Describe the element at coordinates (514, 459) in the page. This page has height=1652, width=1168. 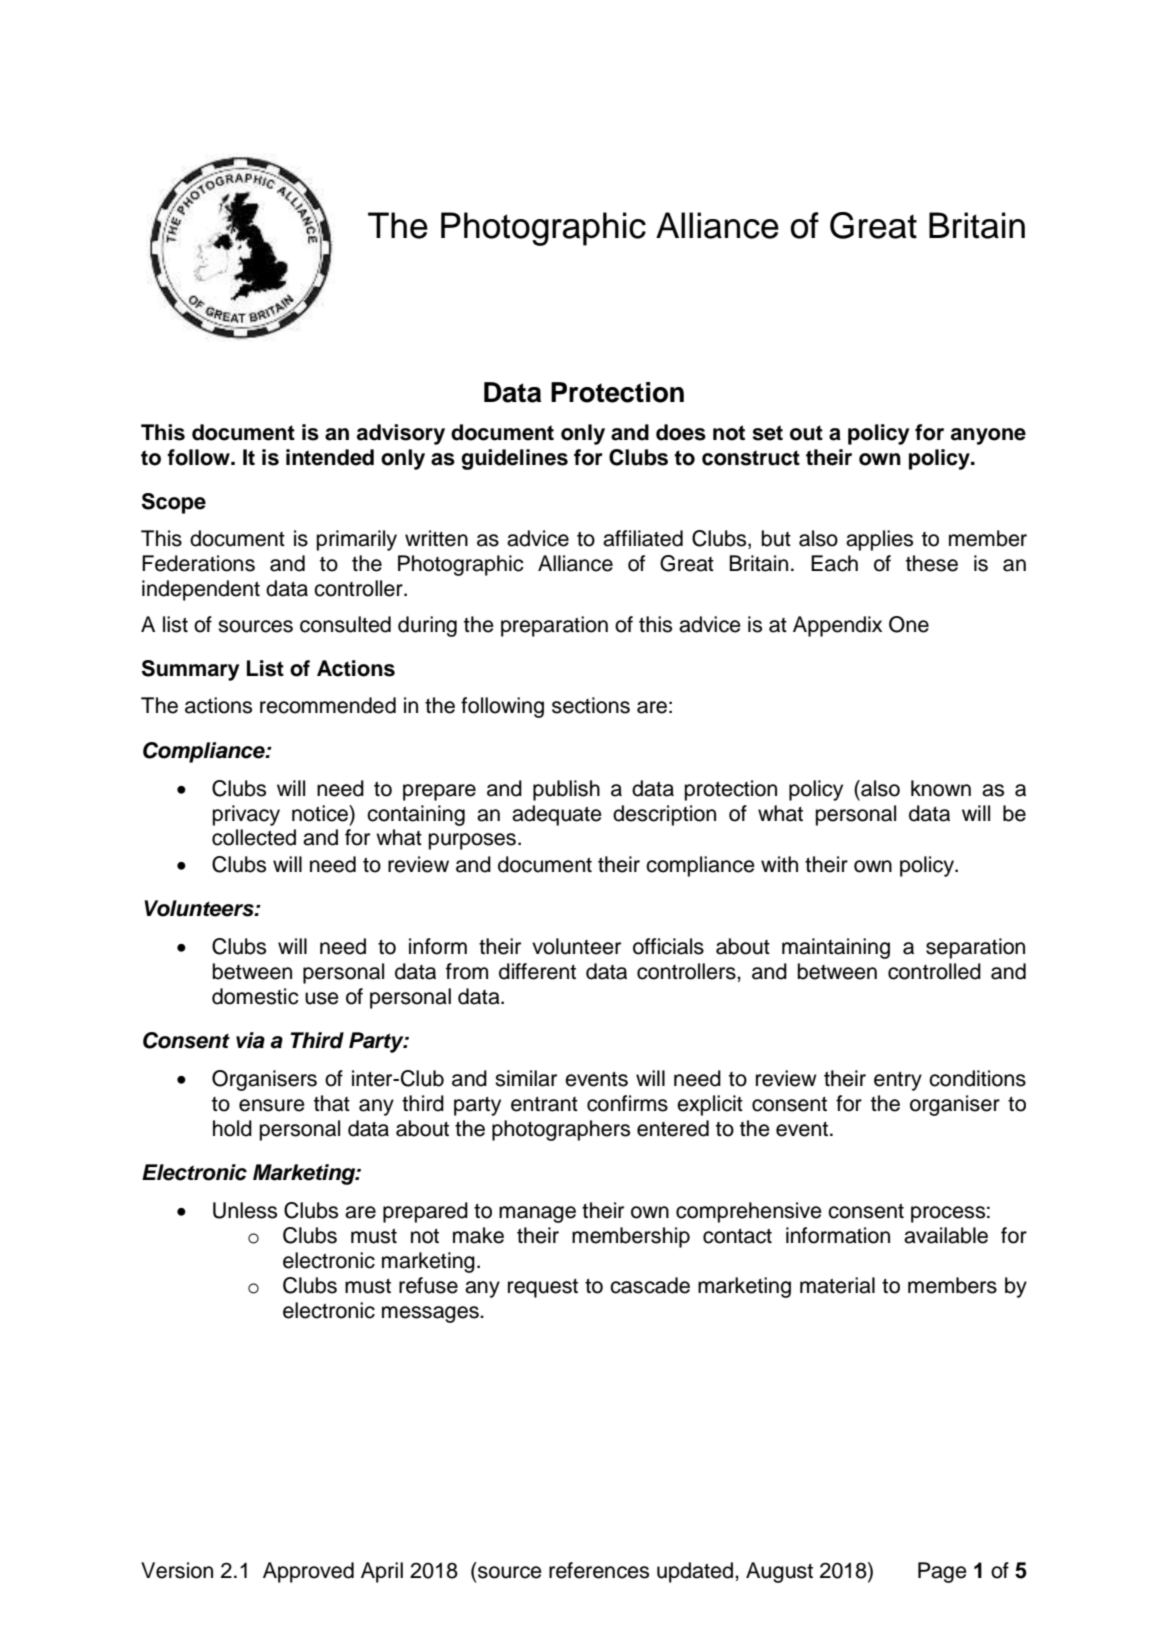
I see `guidelines` at that location.
